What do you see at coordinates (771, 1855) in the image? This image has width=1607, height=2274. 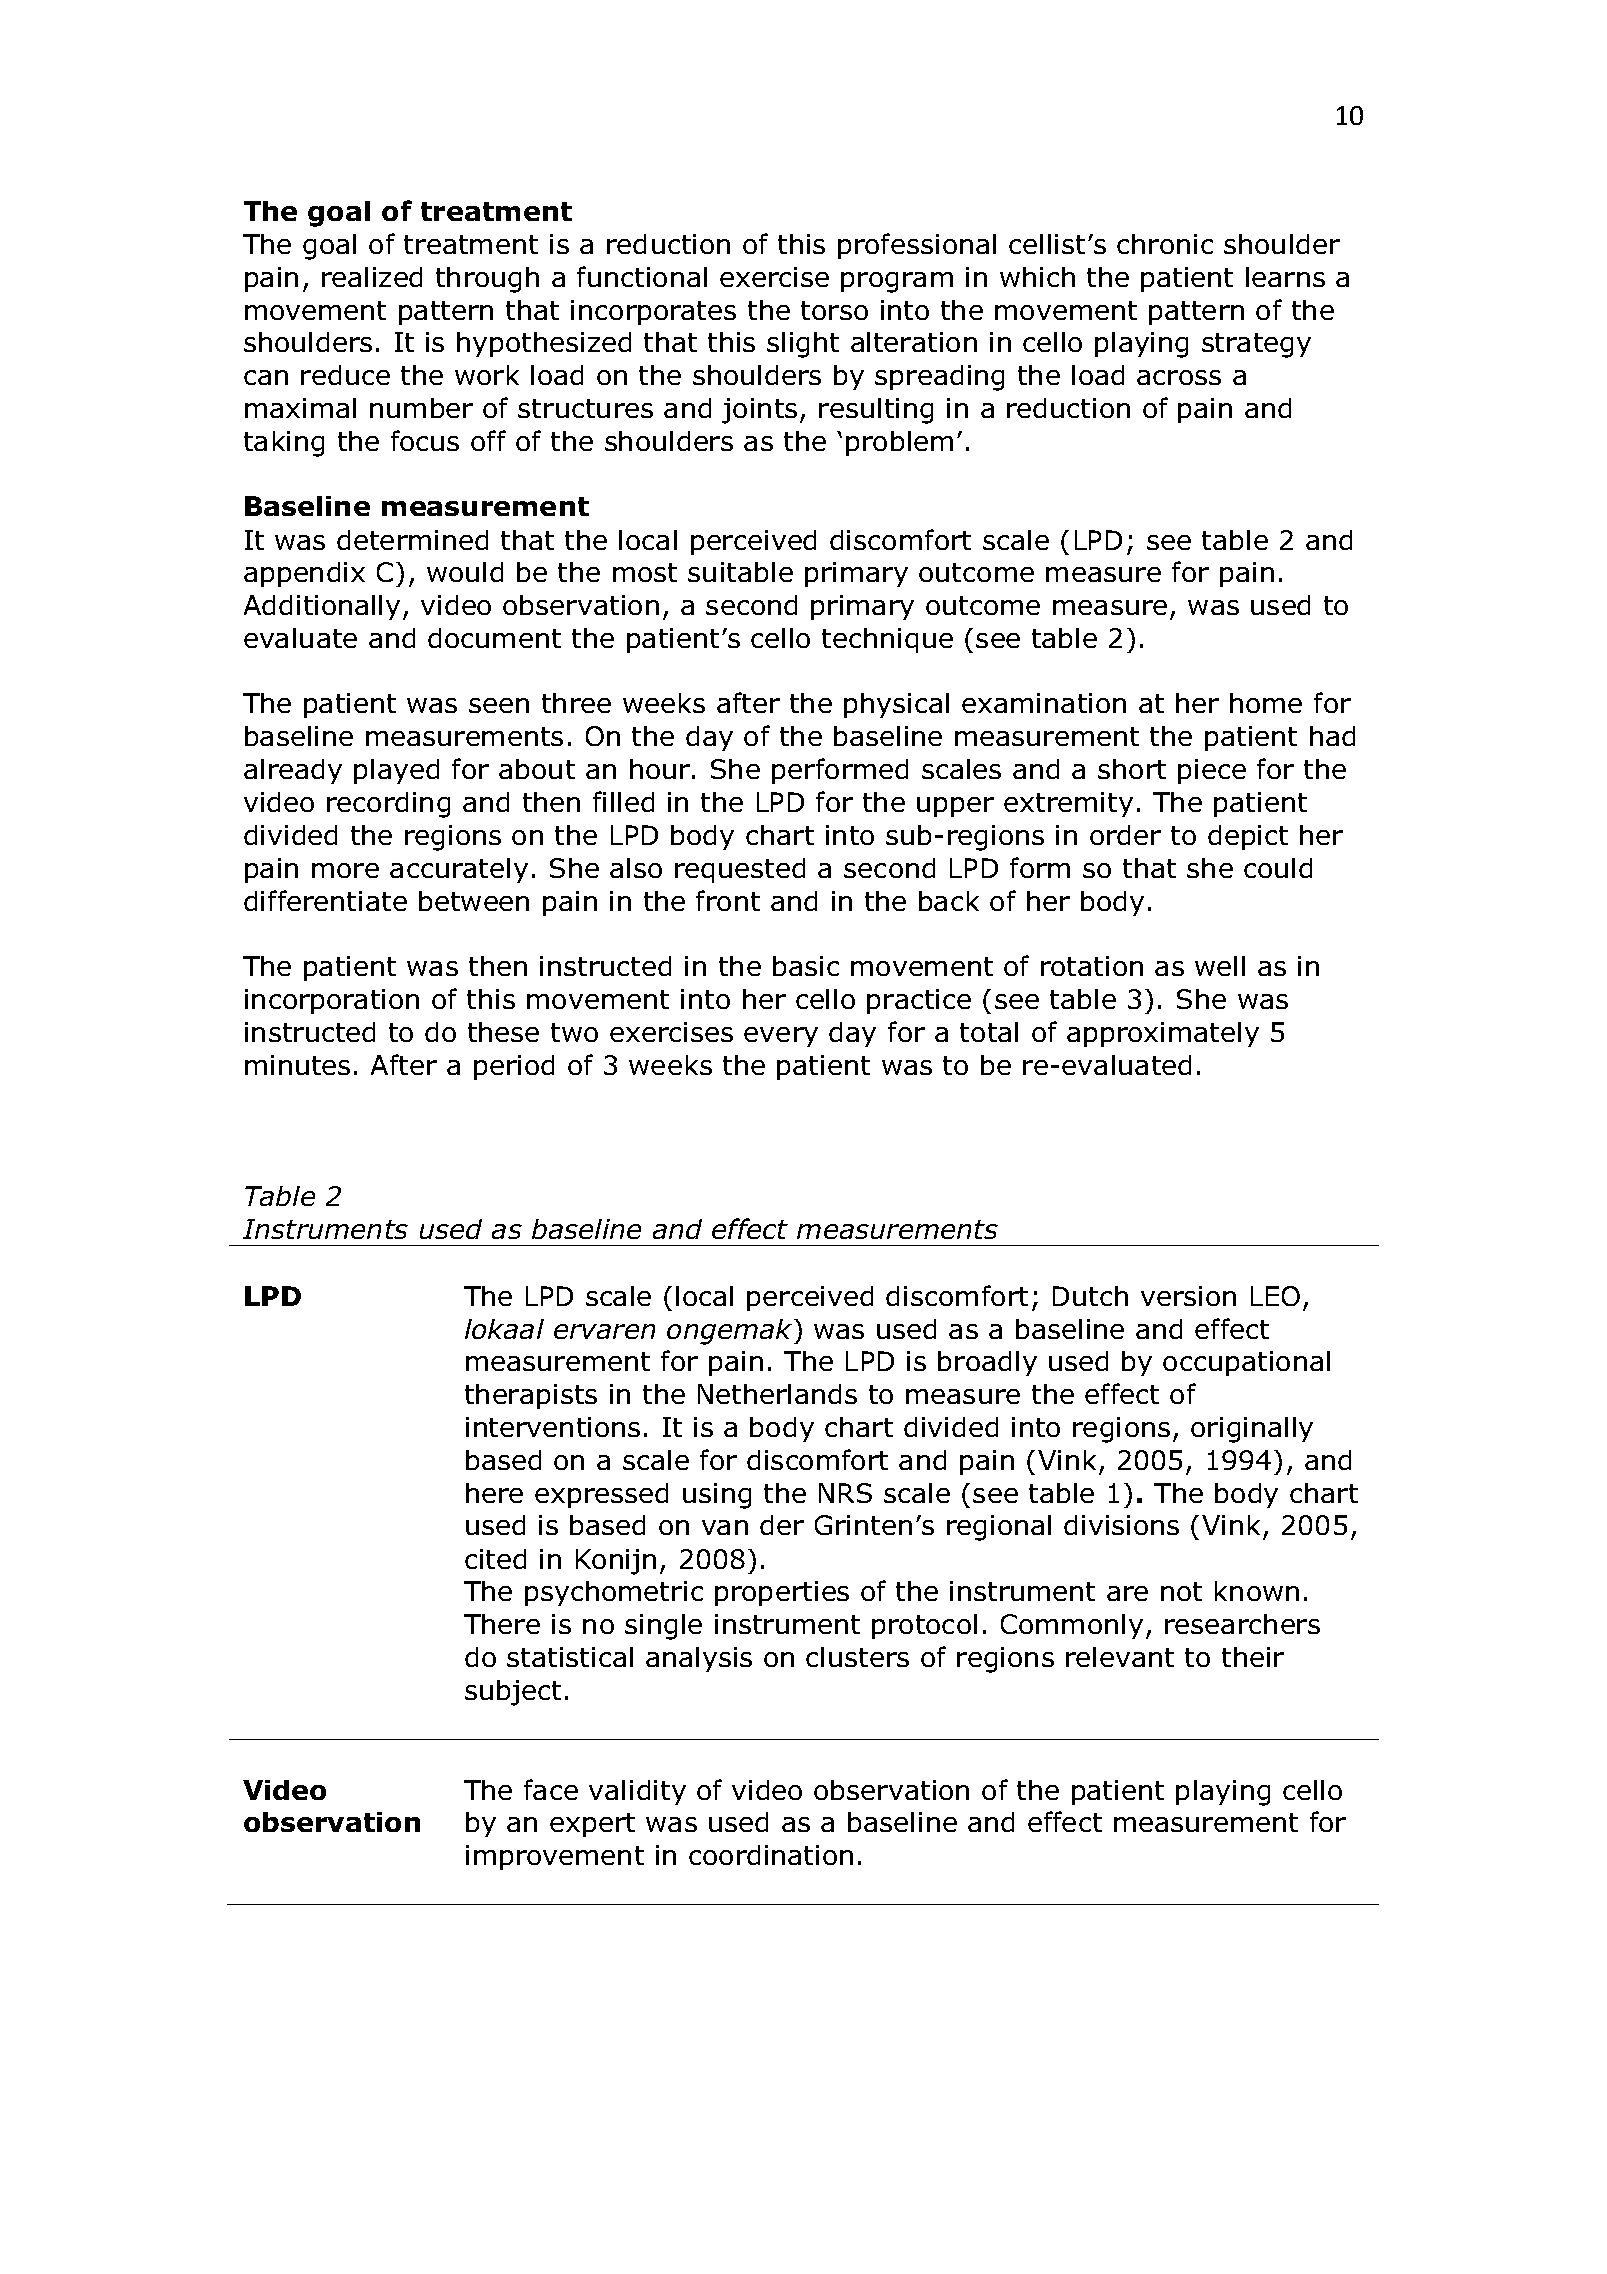 I see `coordination` at bounding box center [771, 1855].
